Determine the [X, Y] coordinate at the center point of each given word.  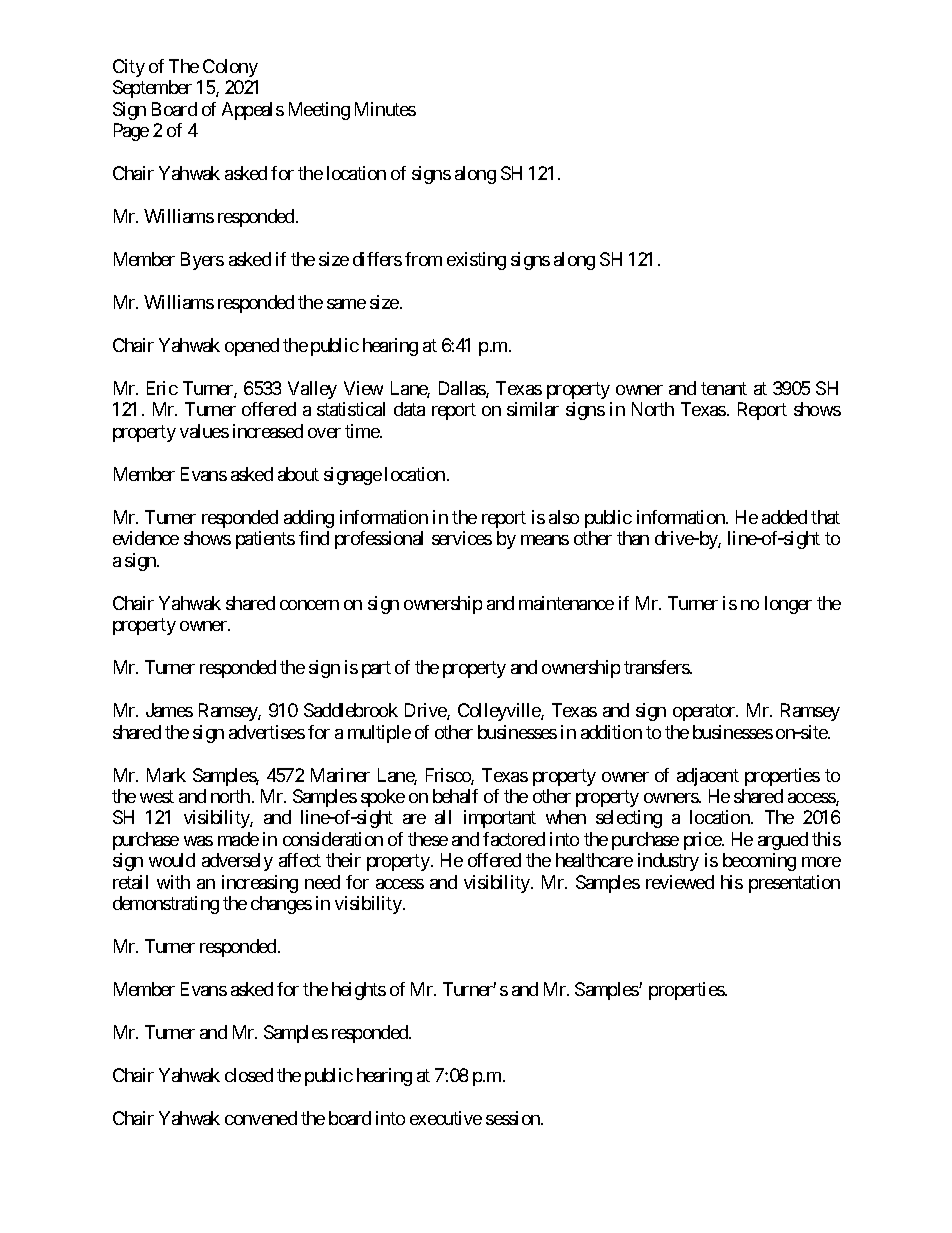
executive [446, 1118]
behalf [455, 796]
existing [476, 261]
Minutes [385, 109]
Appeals [253, 111]
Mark [166, 775]
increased [268, 431]
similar [533, 409]
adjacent [708, 777]
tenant [724, 388]
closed [249, 1075]
